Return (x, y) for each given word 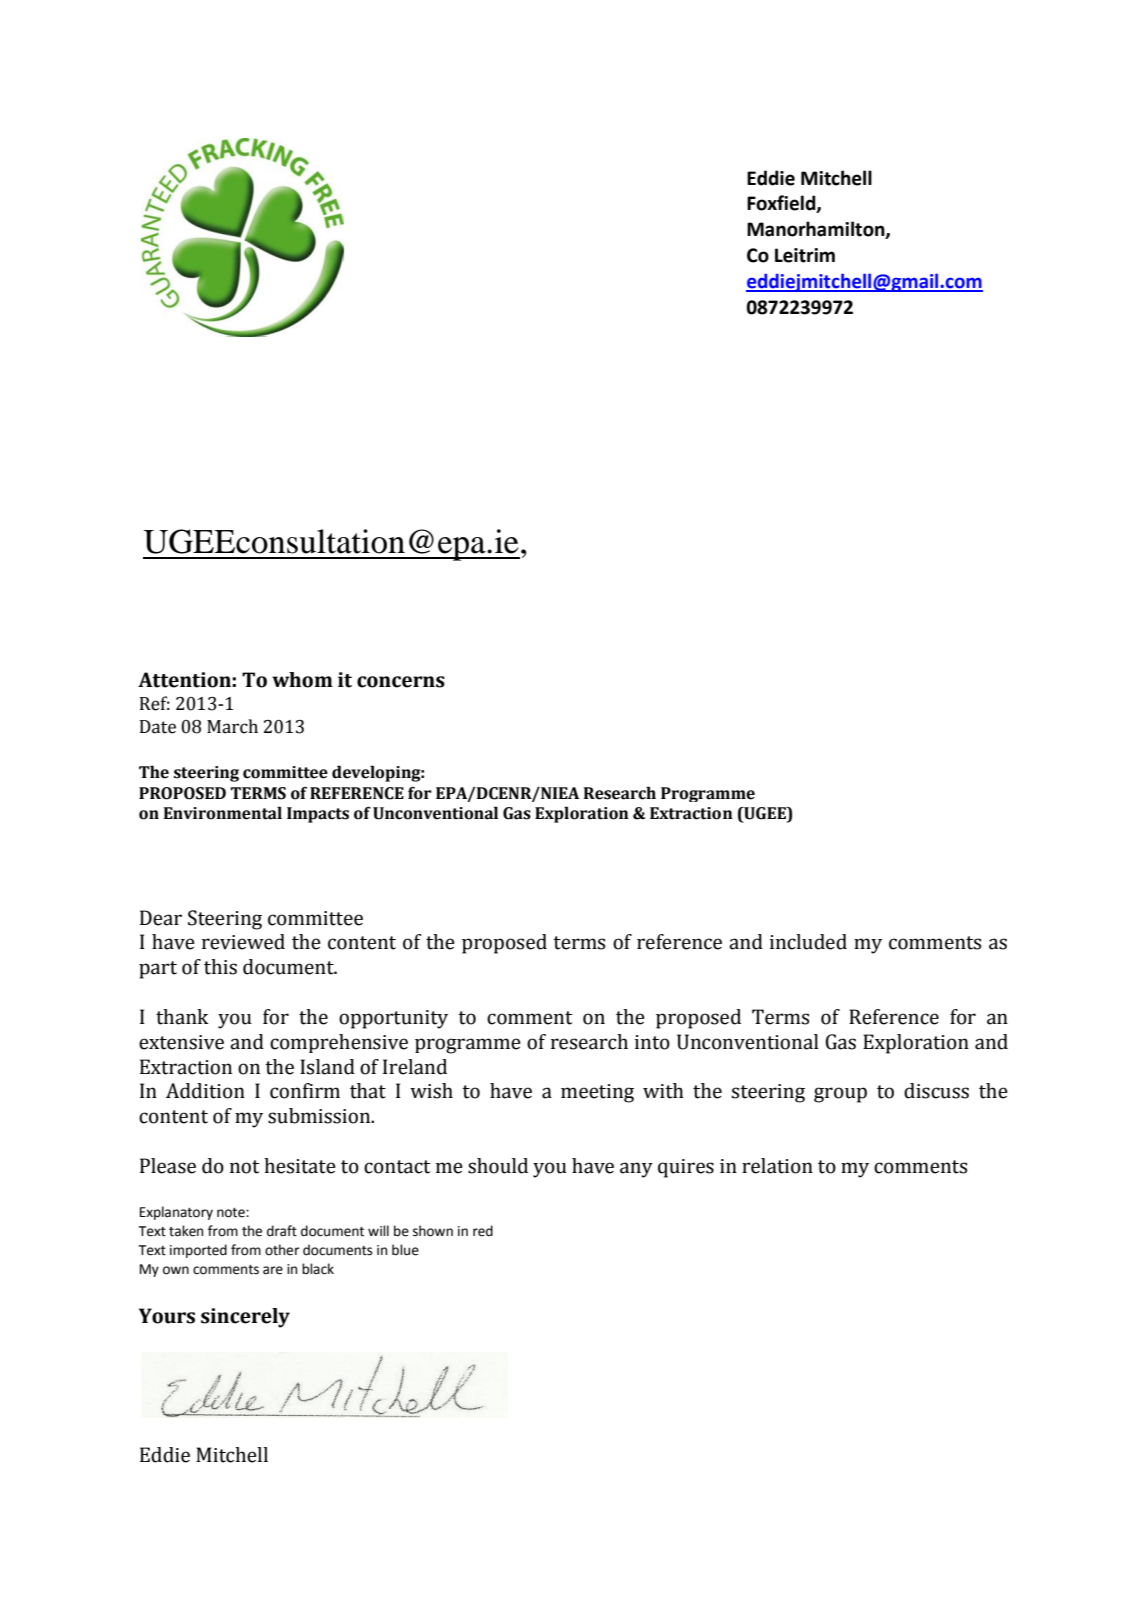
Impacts (318, 815)
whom (302, 680)
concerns (401, 682)
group (840, 1095)
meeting (597, 1093)
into (652, 1042)
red (483, 1231)
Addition (205, 1091)
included (808, 942)
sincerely (245, 1318)
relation (777, 1166)
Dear (161, 918)
